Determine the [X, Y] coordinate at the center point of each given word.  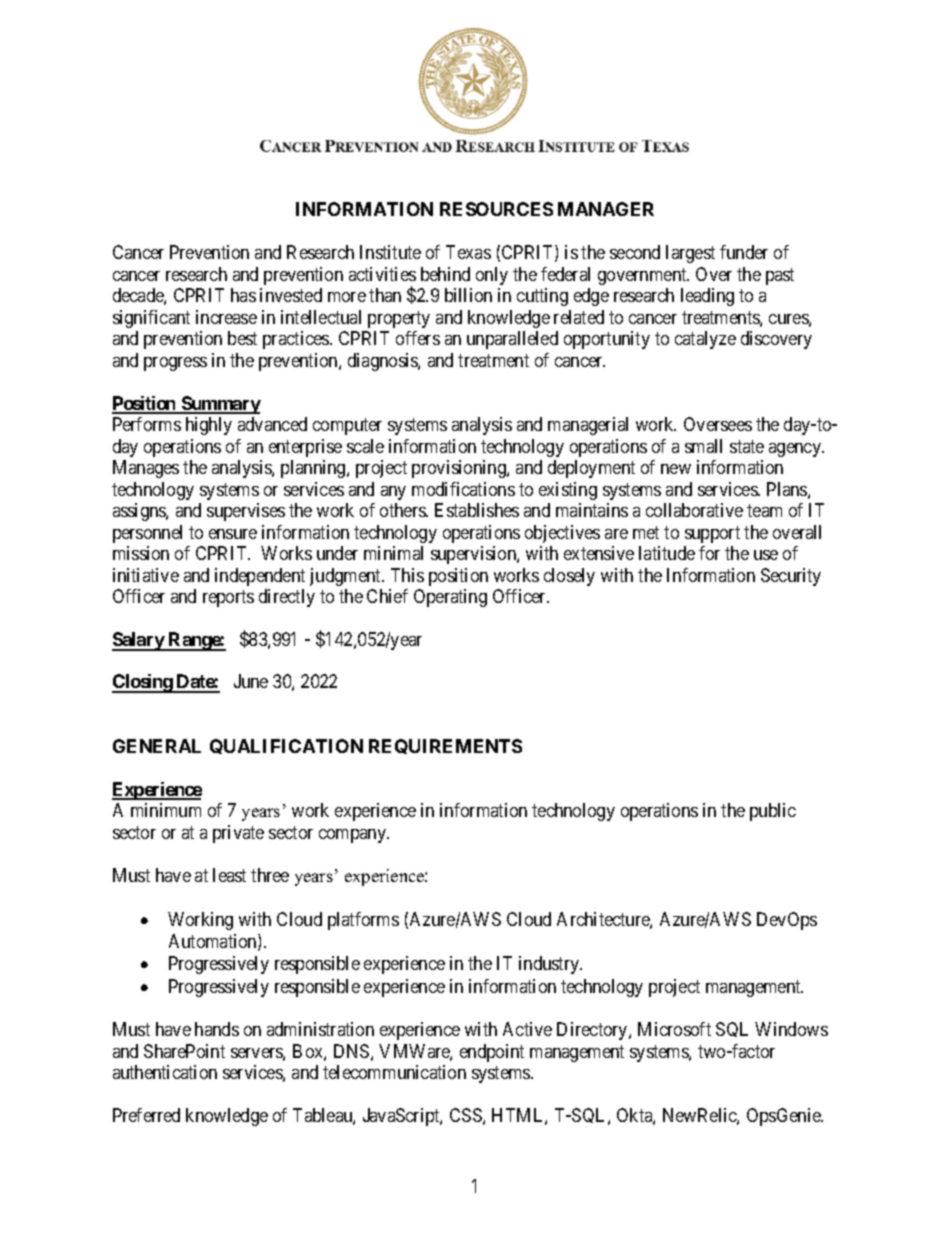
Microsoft [674, 1029]
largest [690, 254]
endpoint [492, 1053]
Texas [468, 252]
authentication [165, 1072]
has [243, 295]
